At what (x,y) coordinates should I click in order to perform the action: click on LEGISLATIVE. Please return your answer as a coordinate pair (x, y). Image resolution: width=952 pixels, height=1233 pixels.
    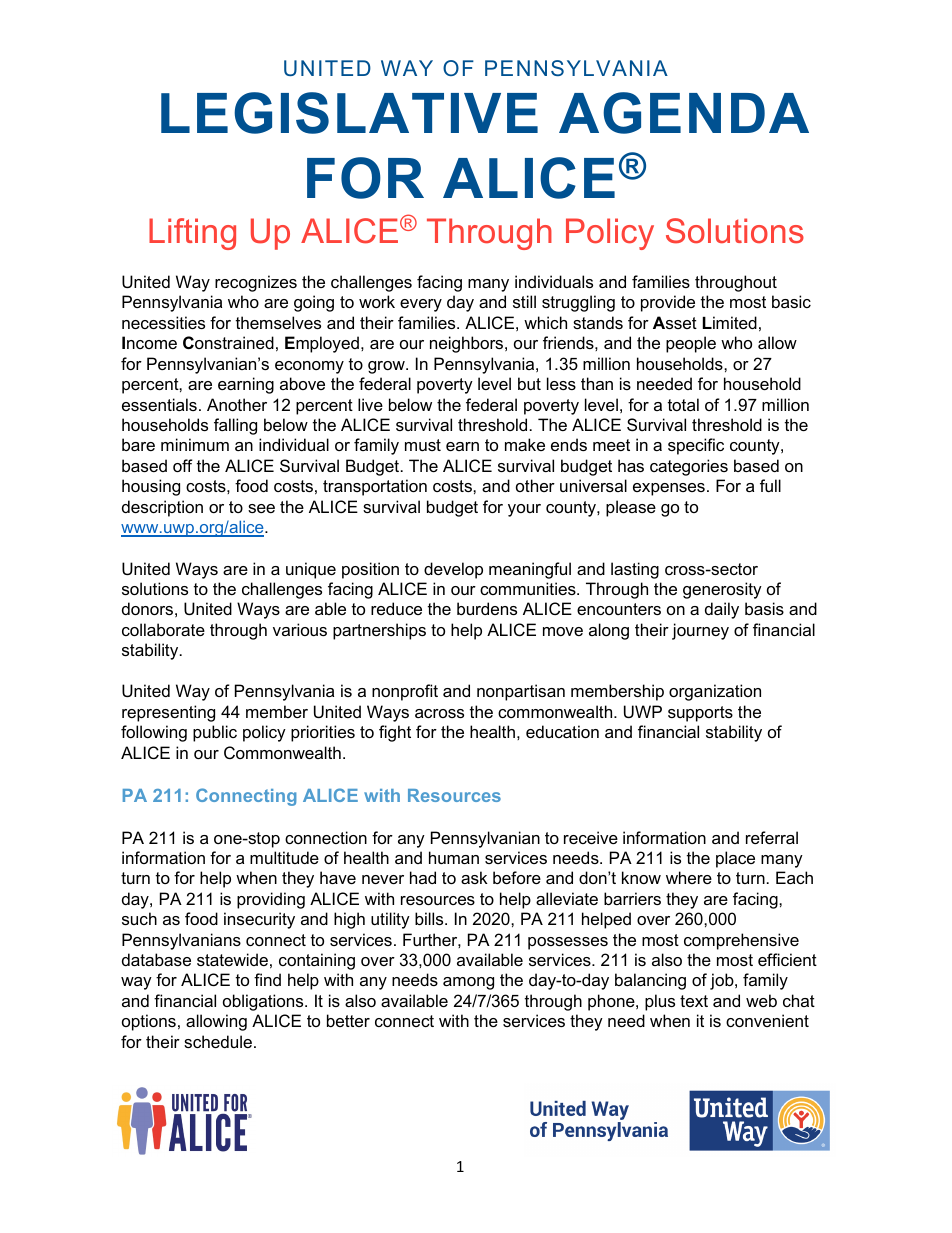
    Looking at the image, I should click on (349, 113).
